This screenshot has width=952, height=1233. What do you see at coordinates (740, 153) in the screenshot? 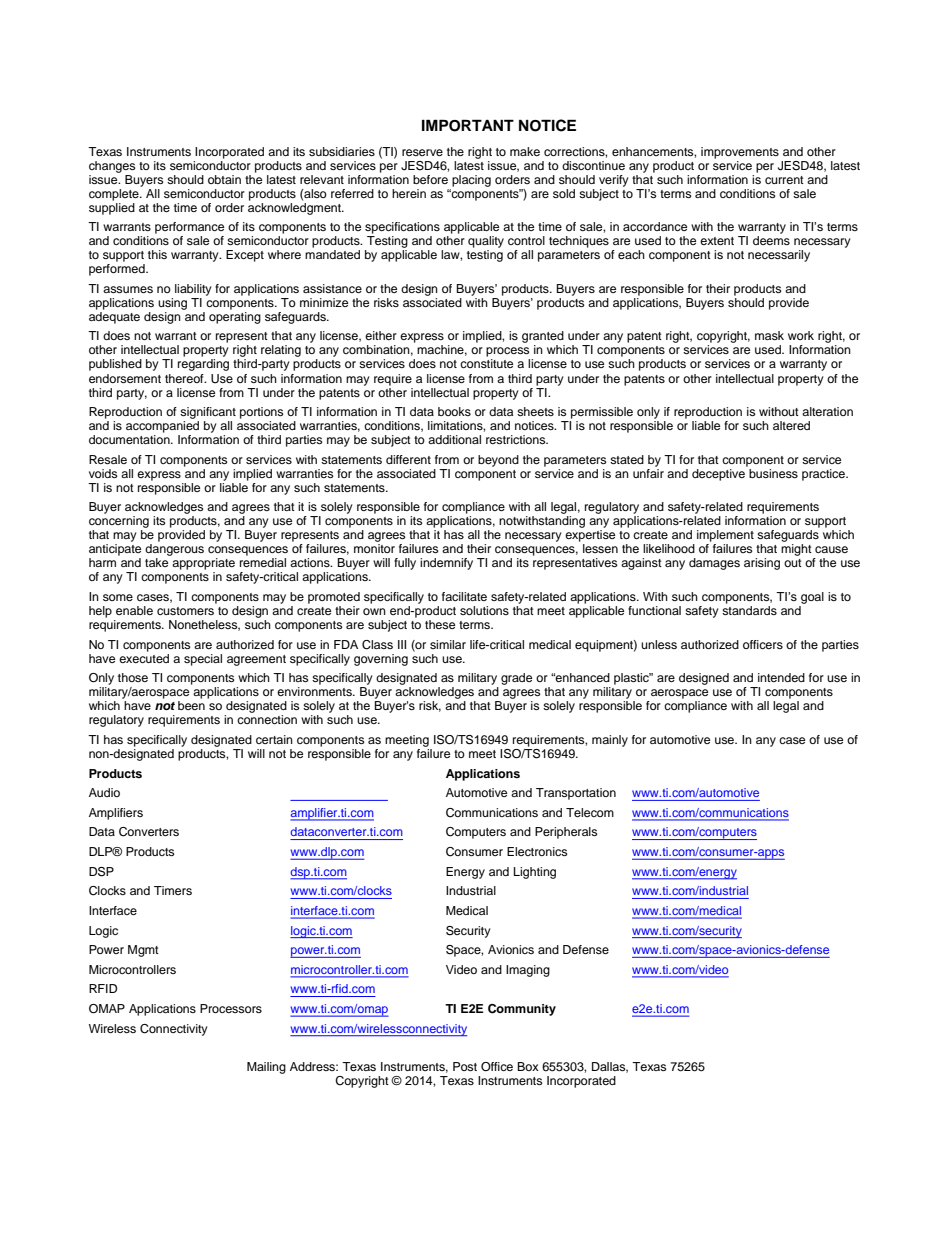
I see `improvements` at bounding box center [740, 153].
